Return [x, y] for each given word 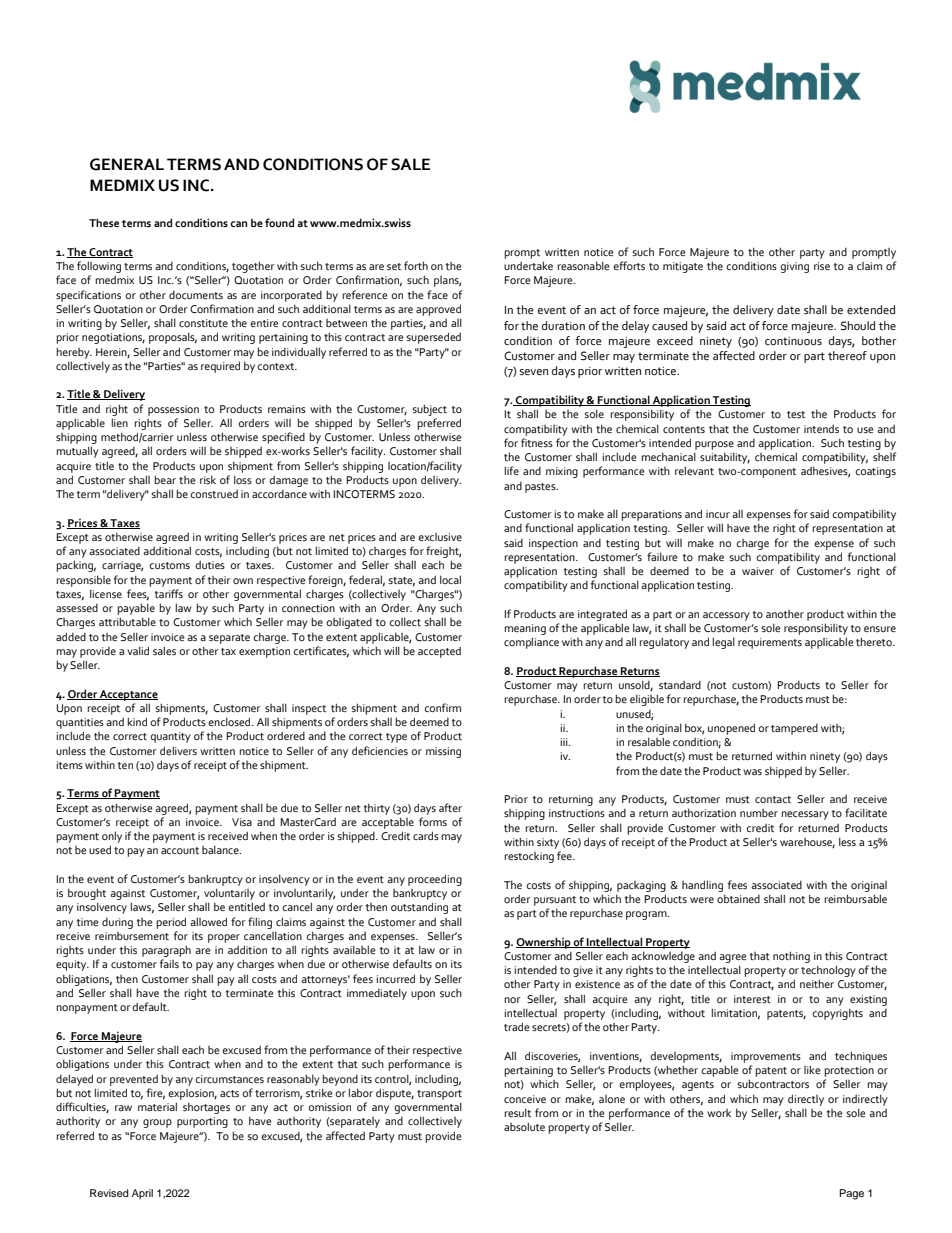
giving [794, 267]
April [142, 1194]
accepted [439, 652]
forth [416, 265]
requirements [770, 643]
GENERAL [127, 164]
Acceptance [128, 695]
